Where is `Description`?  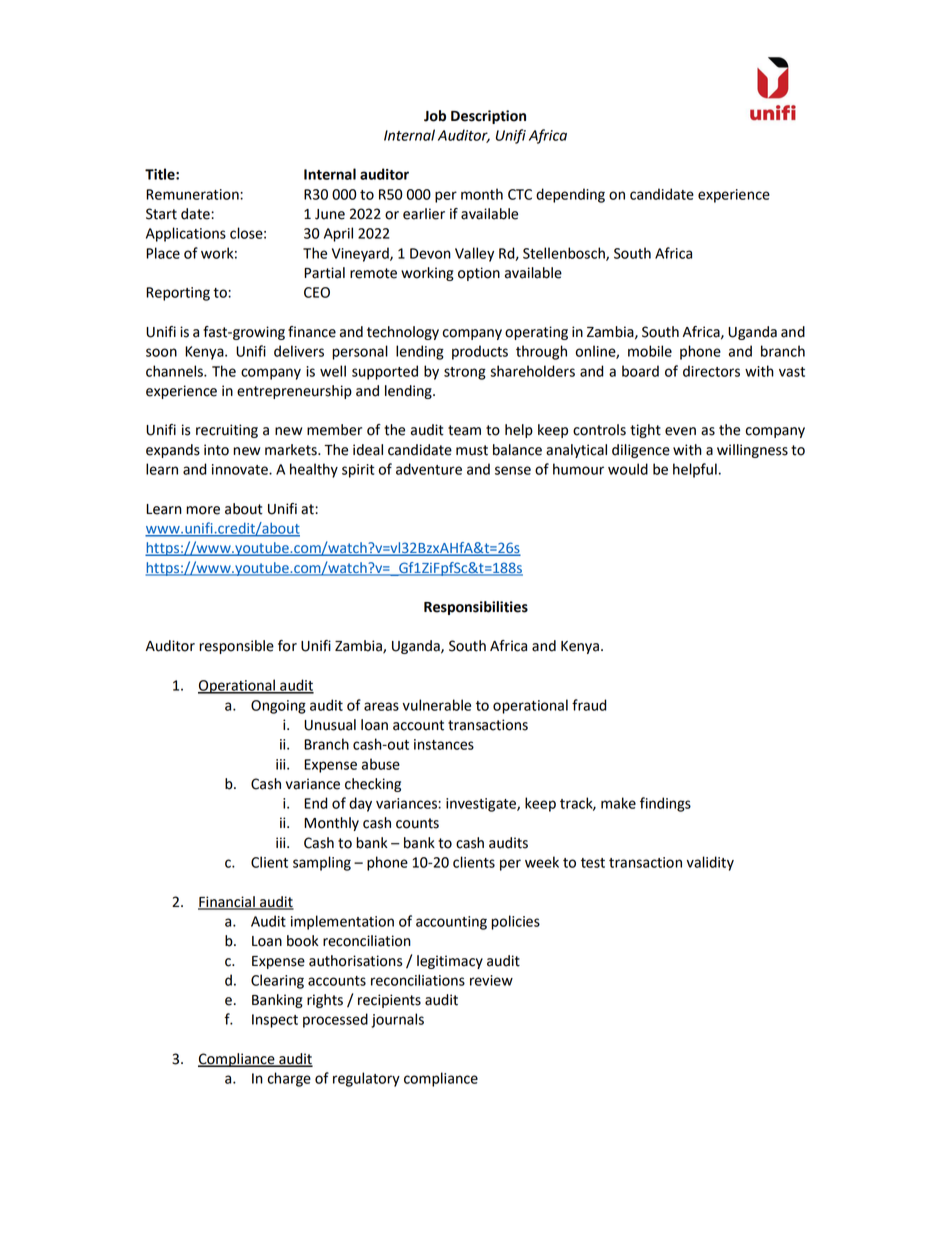
Description is located at coordinates (488, 117).
